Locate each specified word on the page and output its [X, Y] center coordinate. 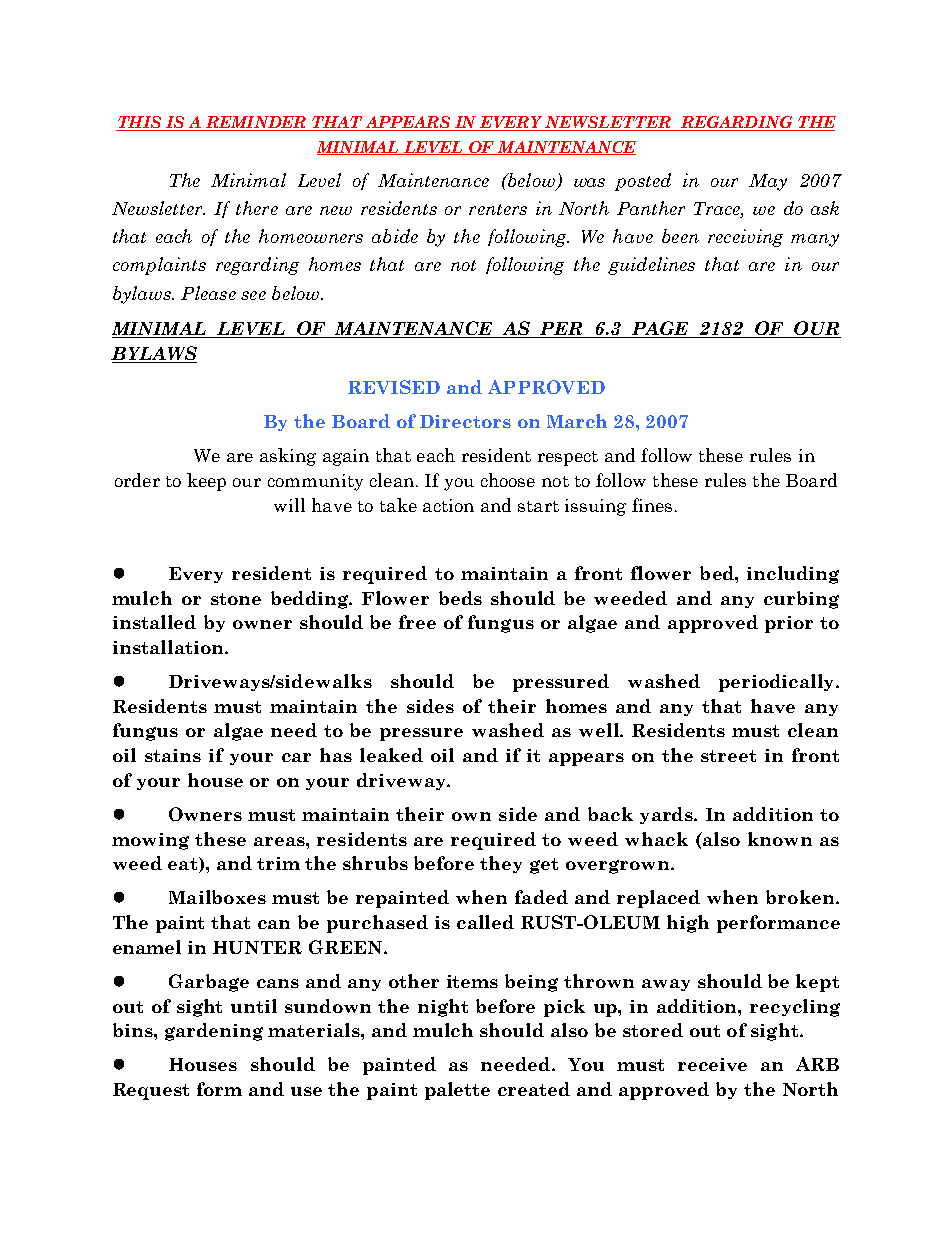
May [768, 182]
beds [460, 598]
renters [498, 209]
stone [236, 599]
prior [789, 624]
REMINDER [255, 123]
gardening [214, 1032]
